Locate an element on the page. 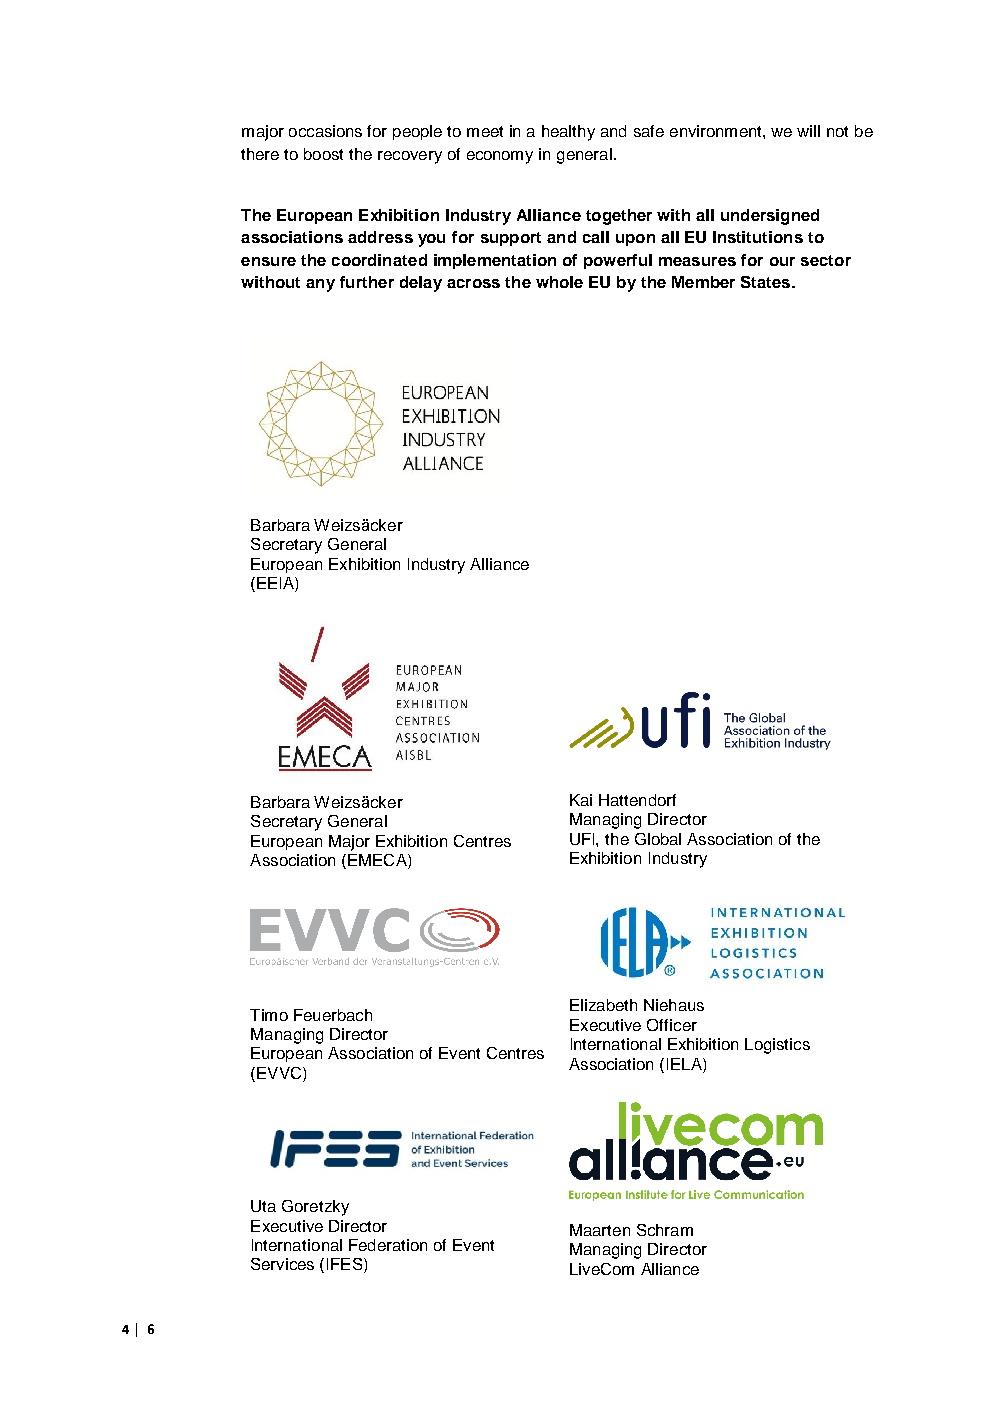  Kai is located at coordinates (581, 800).
